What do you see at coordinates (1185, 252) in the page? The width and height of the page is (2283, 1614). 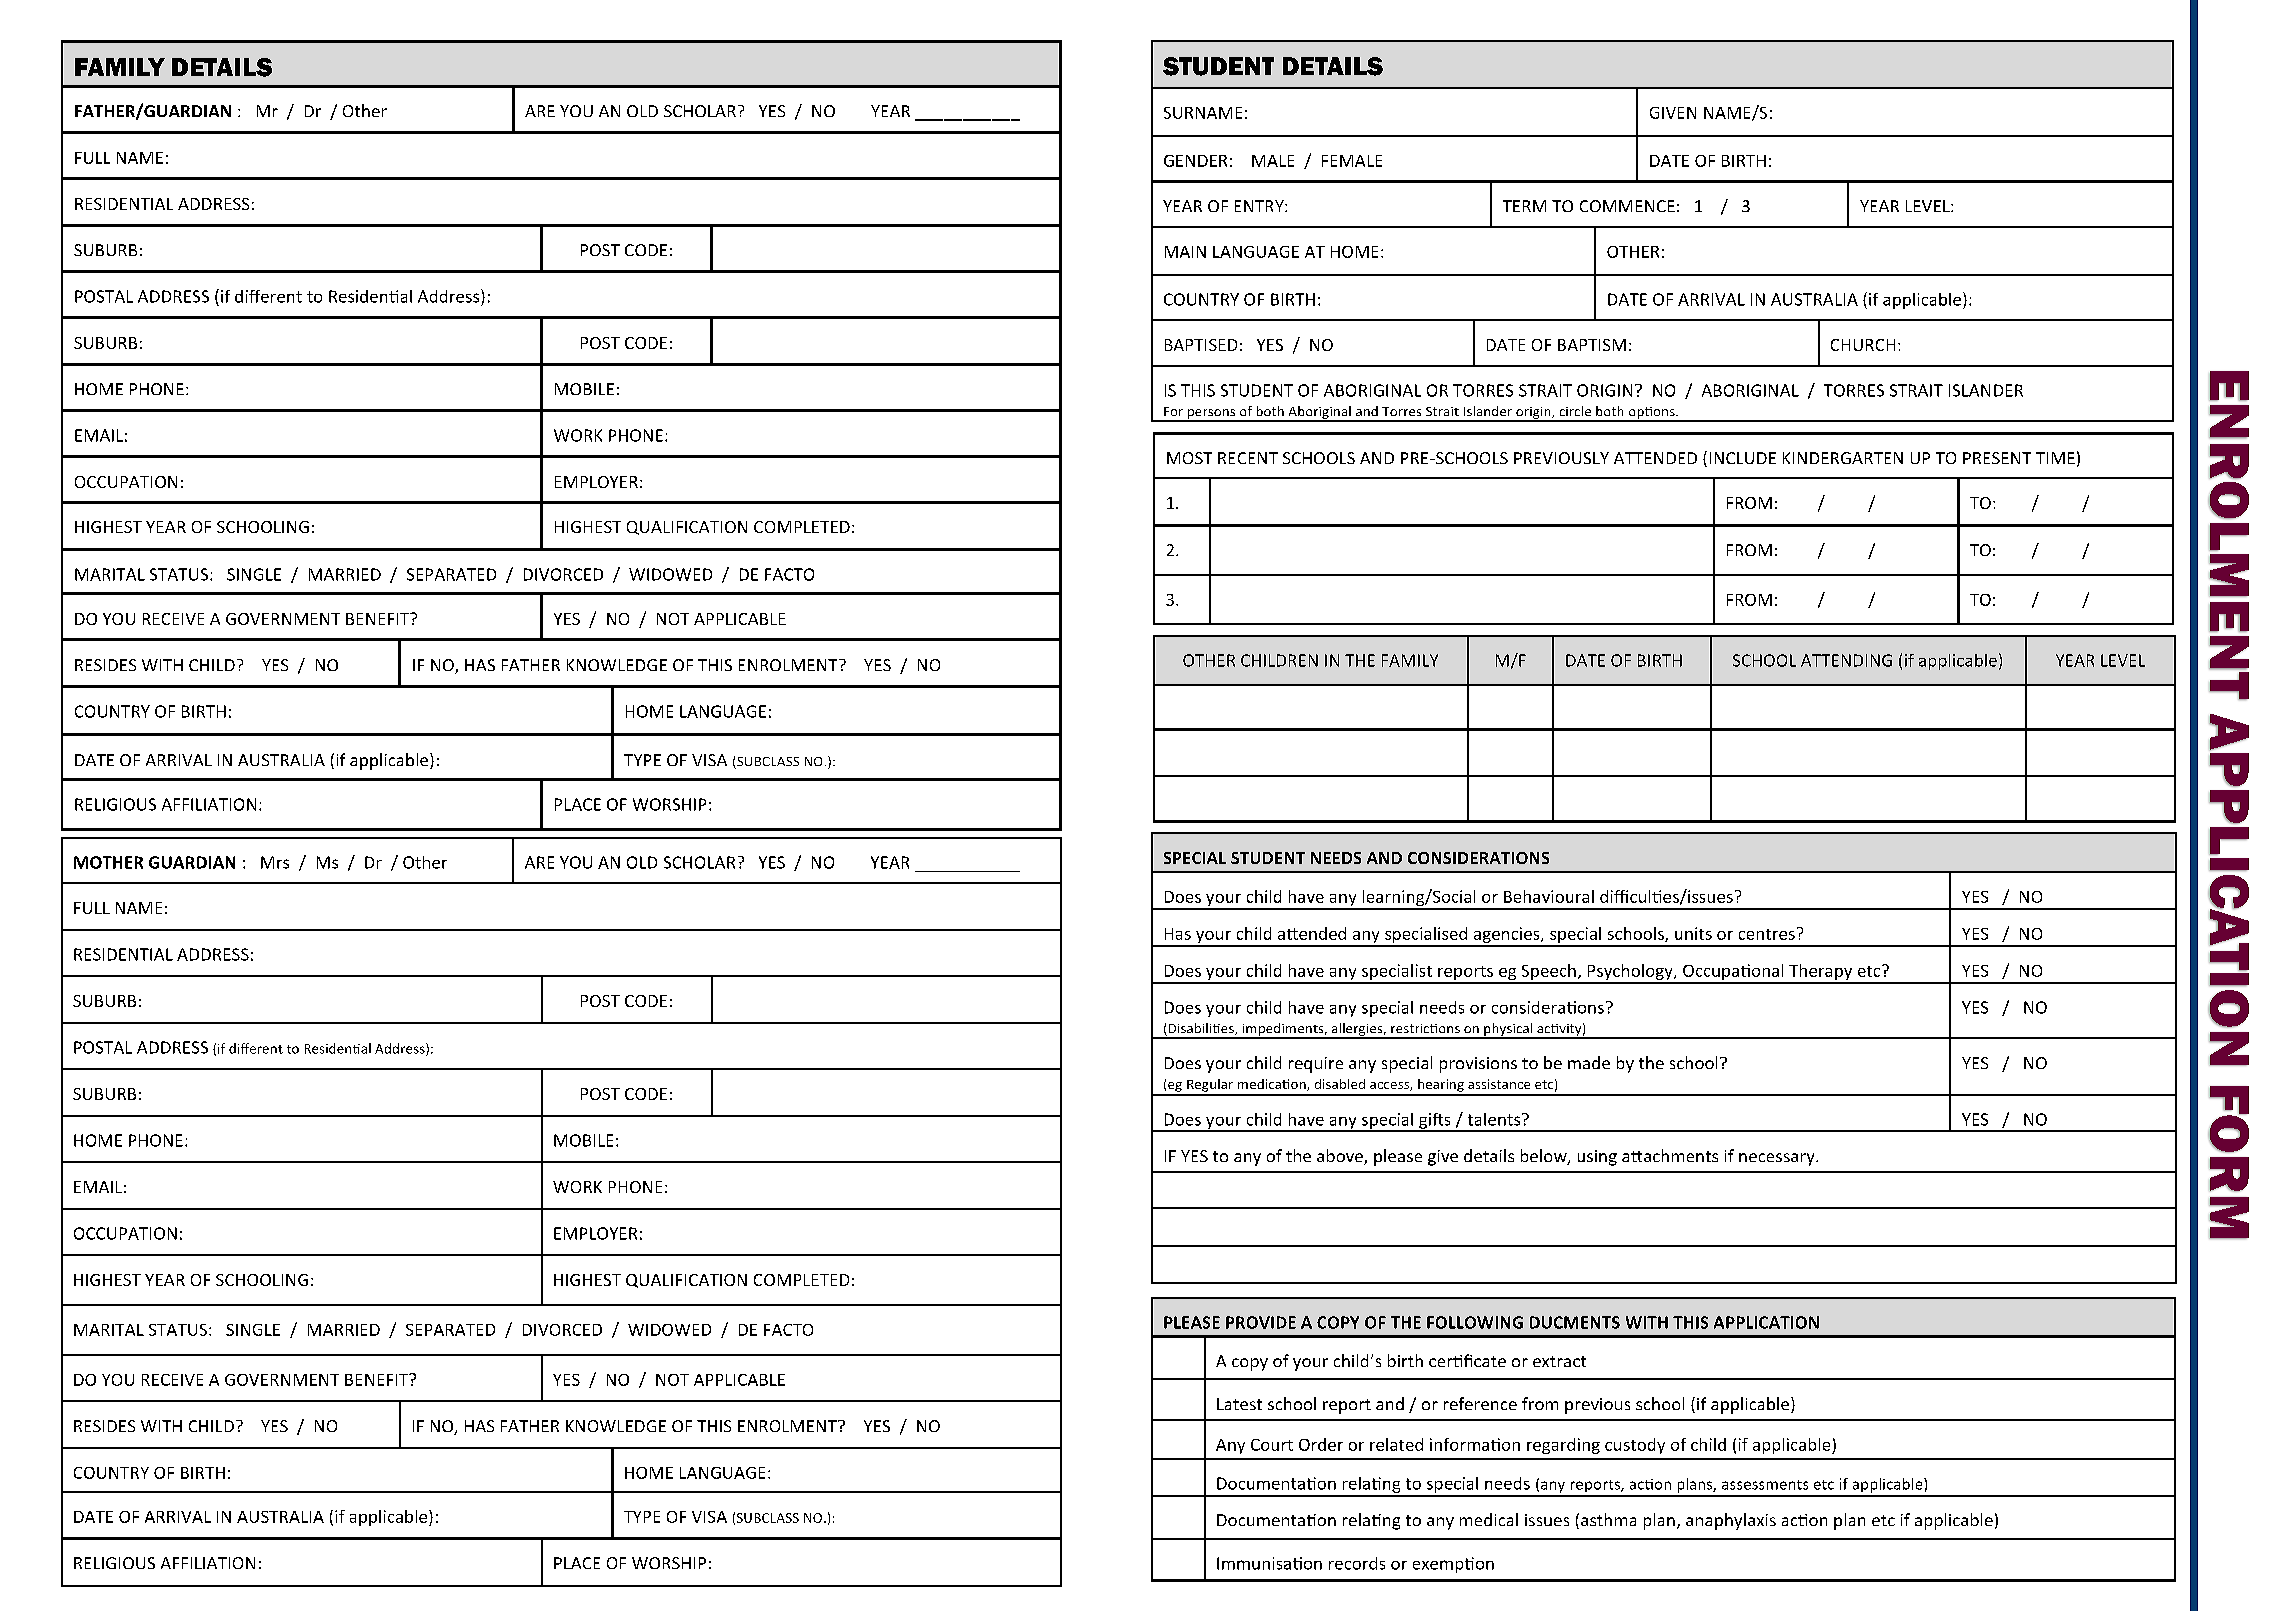 I see `MAIN` at bounding box center [1185, 252].
